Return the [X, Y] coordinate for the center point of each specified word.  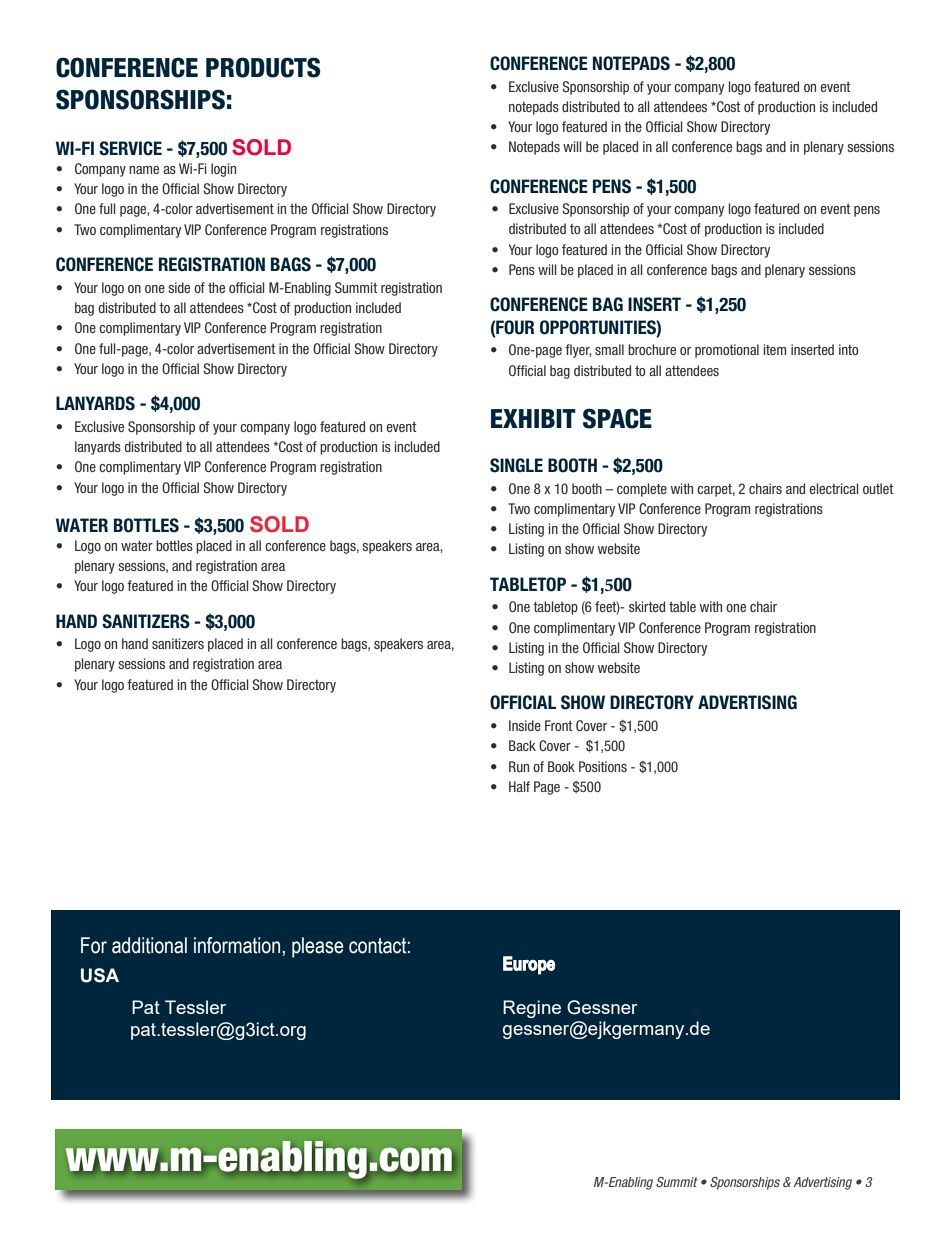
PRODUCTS [263, 67]
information [237, 945]
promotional [727, 351]
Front [558, 725]
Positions [603, 766]
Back [522, 745]
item [775, 349]
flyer [578, 351]
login [223, 170]
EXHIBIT [533, 418]
